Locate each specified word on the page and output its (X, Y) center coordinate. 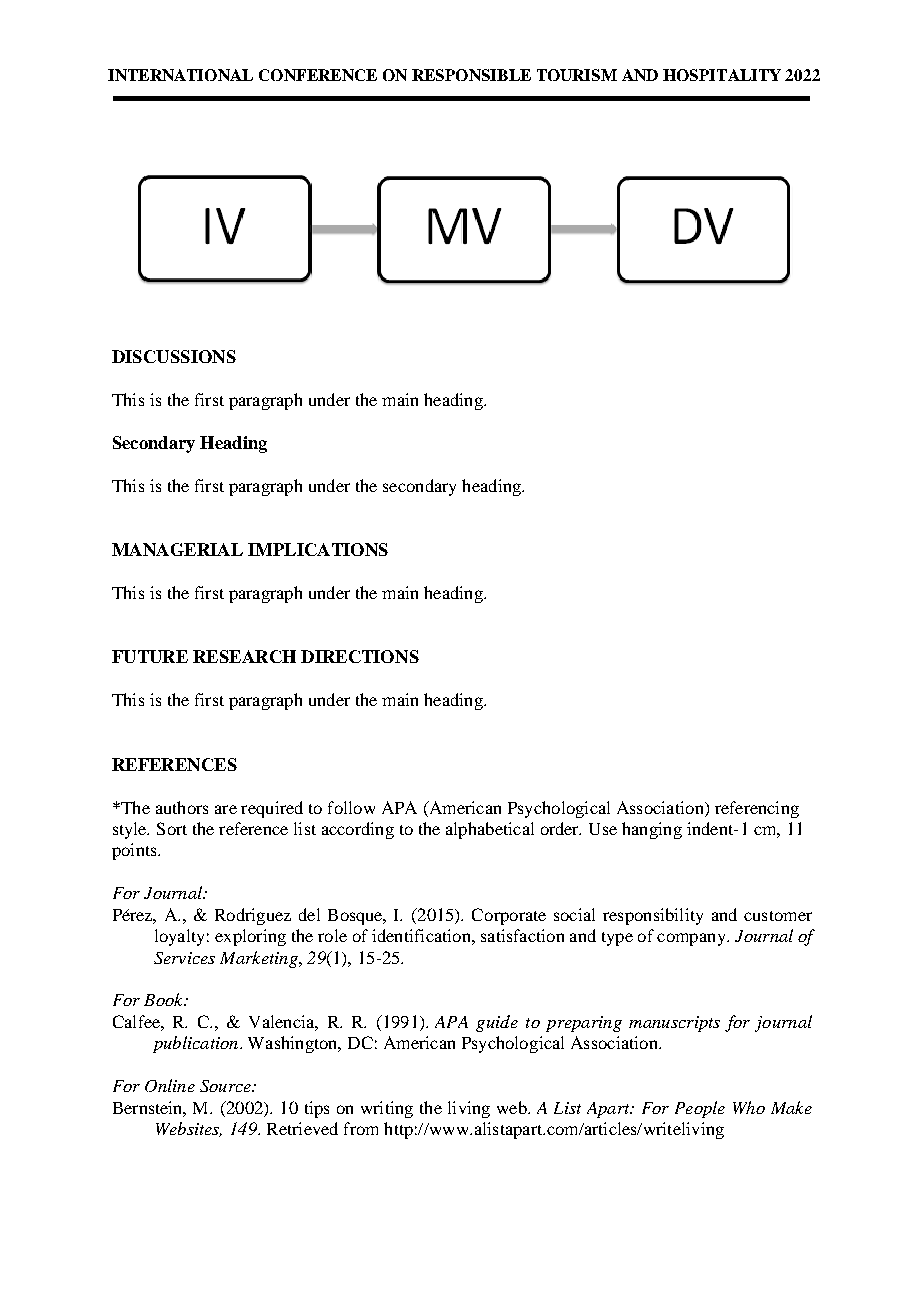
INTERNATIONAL (180, 75)
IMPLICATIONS (318, 549)
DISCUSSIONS (174, 356)
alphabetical (490, 830)
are (226, 809)
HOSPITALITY (722, 75)
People (700, 1109)
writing (387, 1109)
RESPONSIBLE (471, 75)
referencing (757, 809)
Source (226, 1086)
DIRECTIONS (360, 656)
